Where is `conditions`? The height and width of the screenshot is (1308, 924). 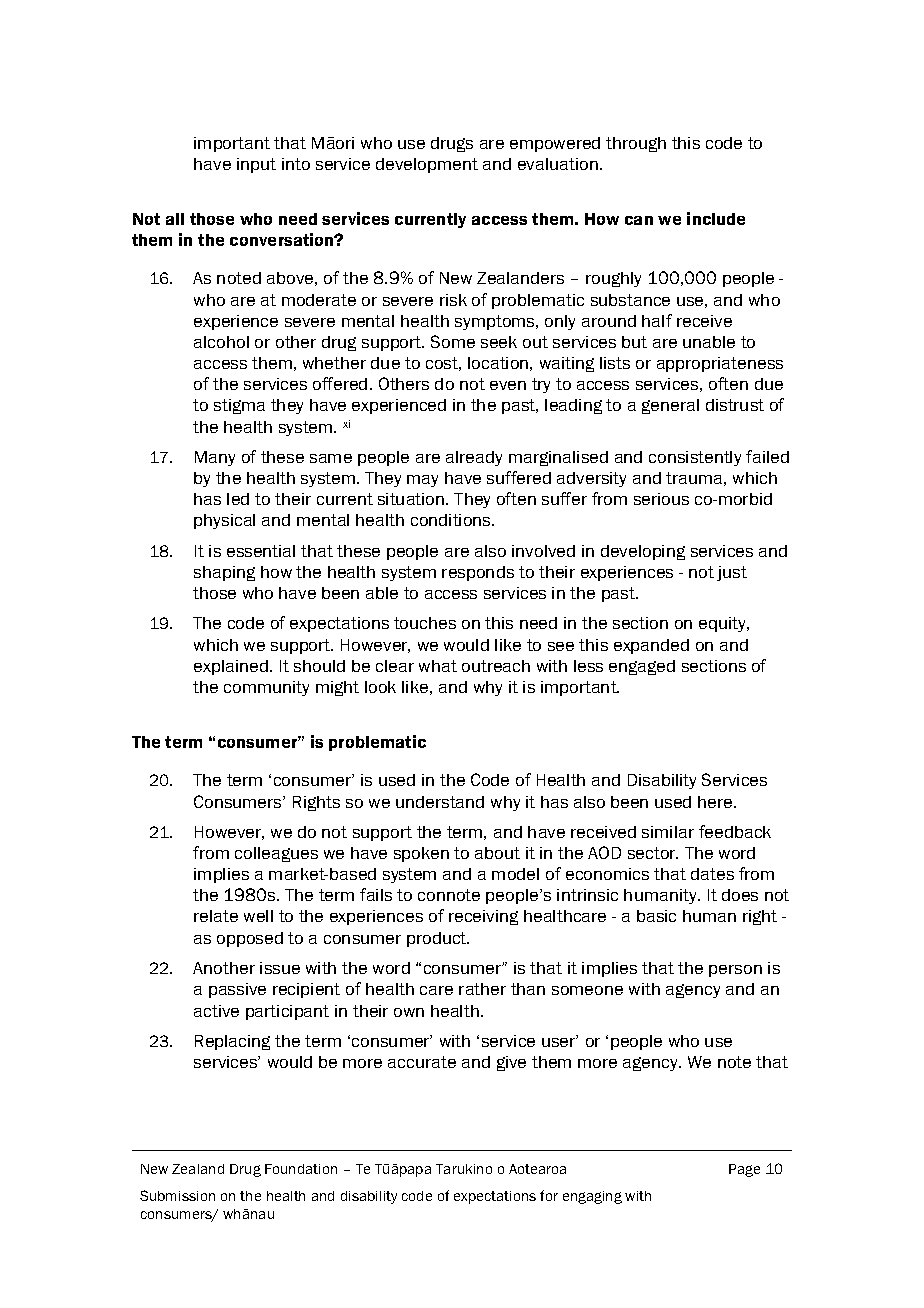
conditions is located at coordinates (452, 520).
